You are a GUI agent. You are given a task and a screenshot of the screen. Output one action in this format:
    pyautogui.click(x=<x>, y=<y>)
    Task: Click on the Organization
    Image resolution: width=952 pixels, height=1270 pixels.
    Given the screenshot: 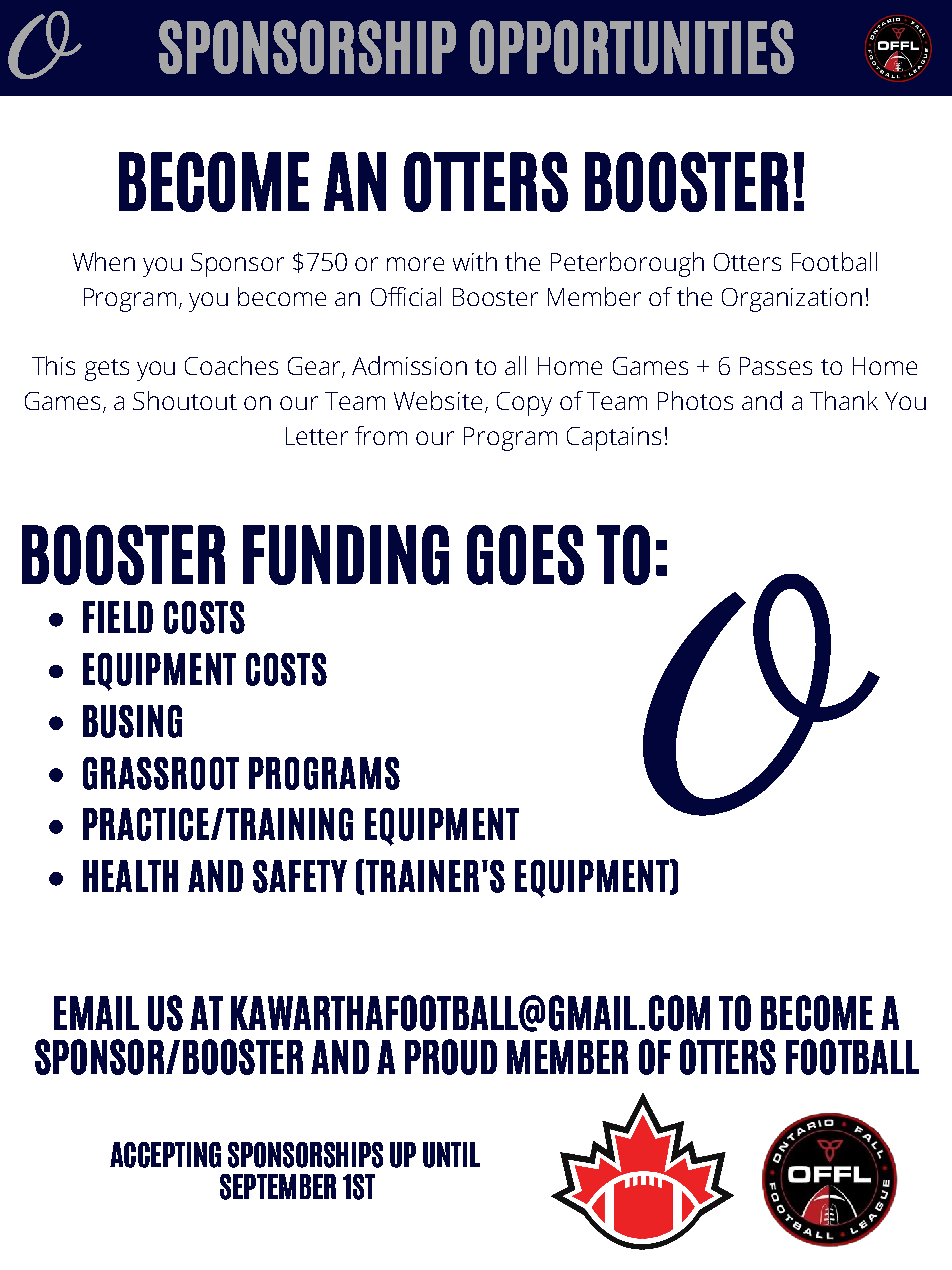 What is the action you would take?
    pyautogui.click(x=792, y=300)
